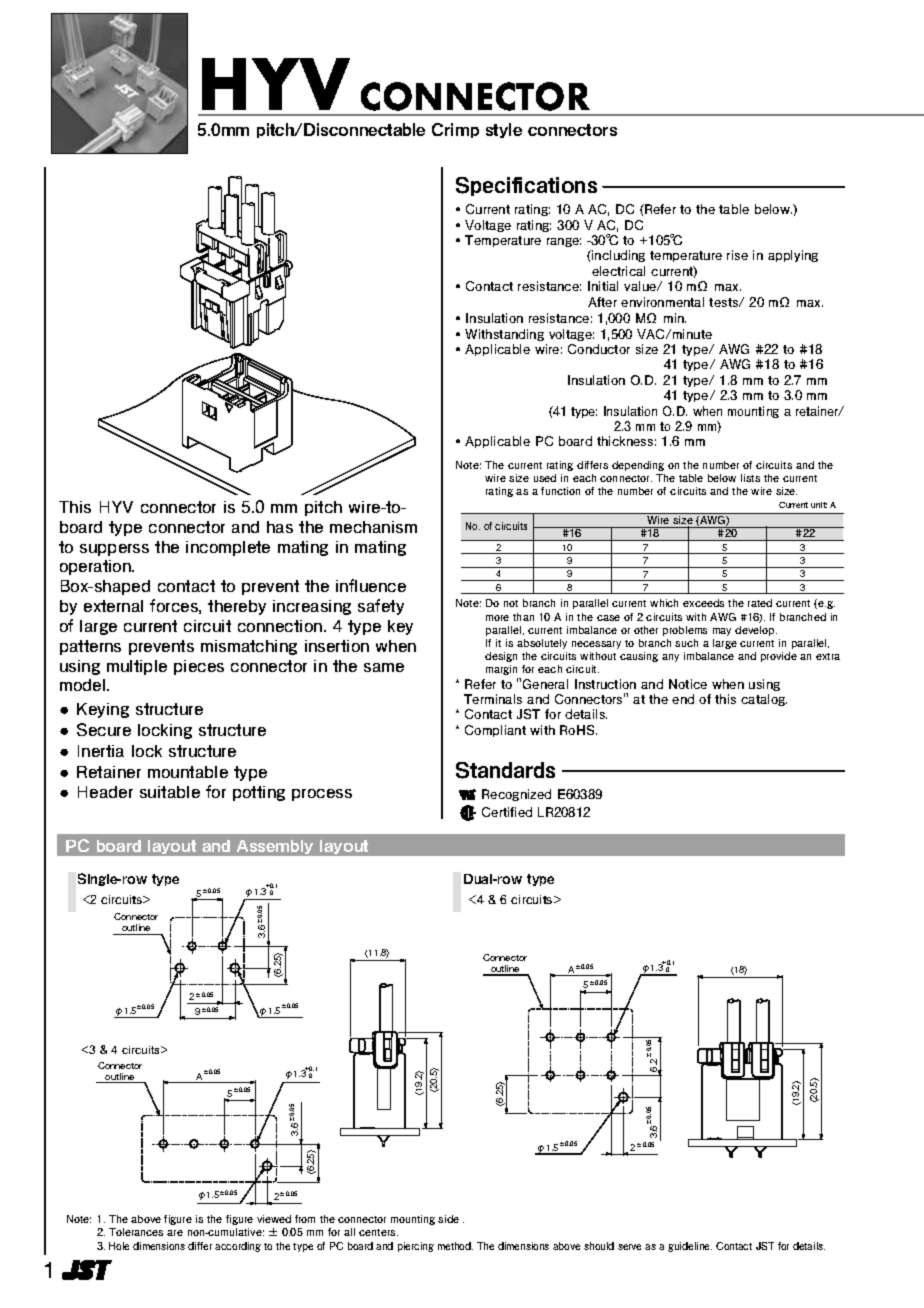 This document has height=1308, width=924. What do you see at coordinates (448, 1219) in the document?
I see `side` at bounding box center [448, 1219].
